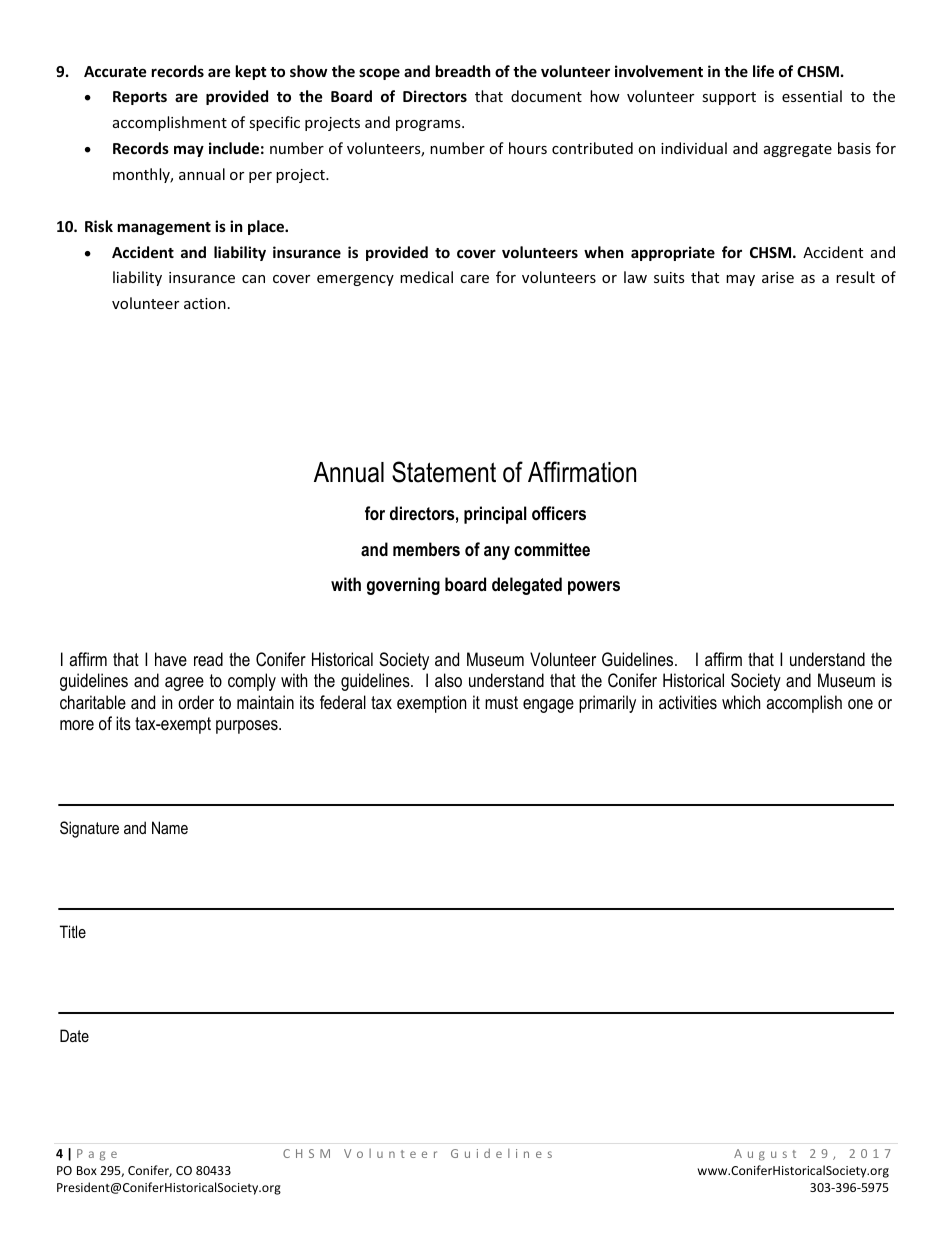 The image size is (952, 1233). I want to click on must, so click(501, 702).
